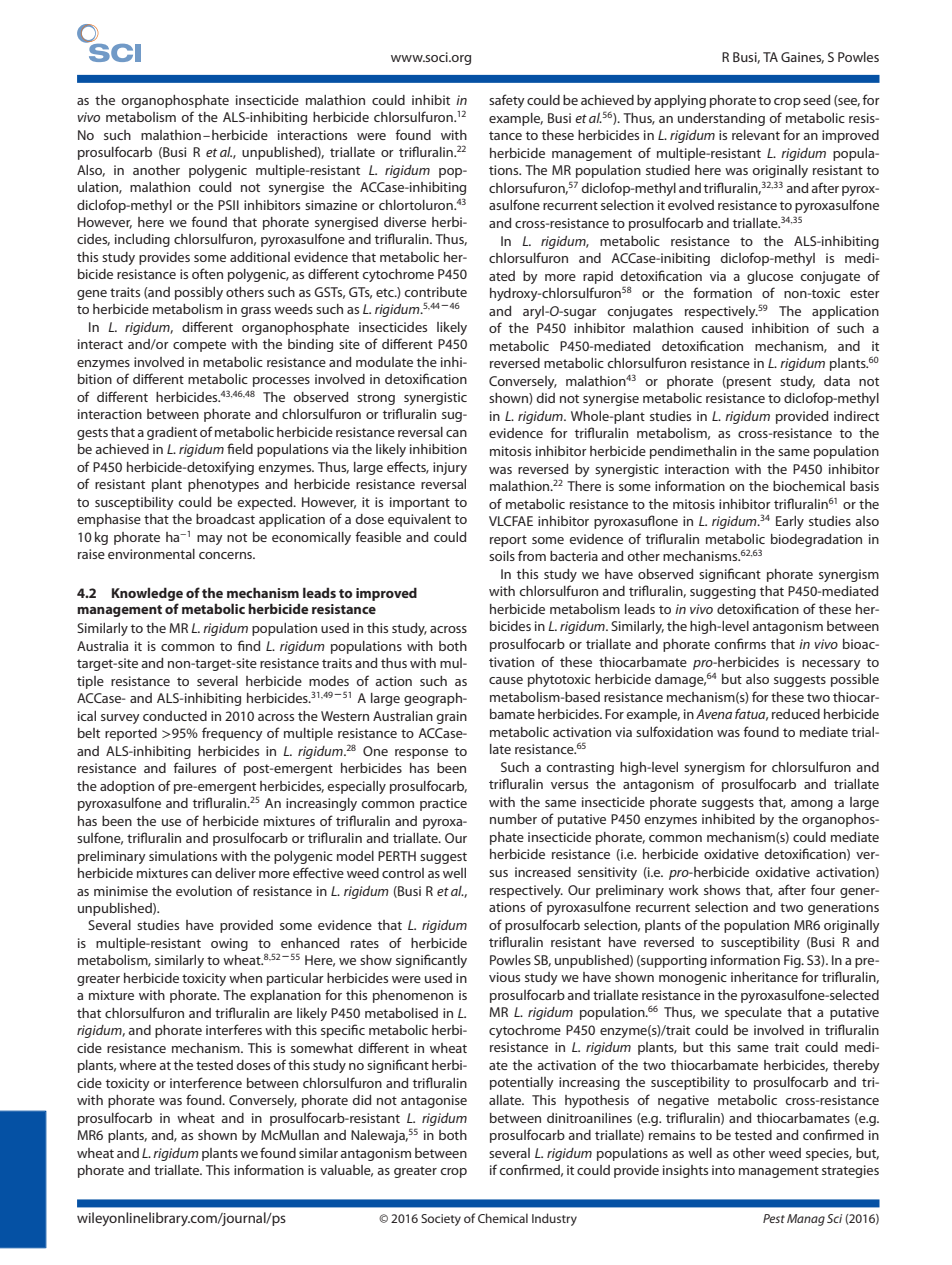 This screenshot has height=1265, width=952. What do you see at coordinates (260, 257) in the screenshot?
I see `additional` at bounding box center [260, 257].
